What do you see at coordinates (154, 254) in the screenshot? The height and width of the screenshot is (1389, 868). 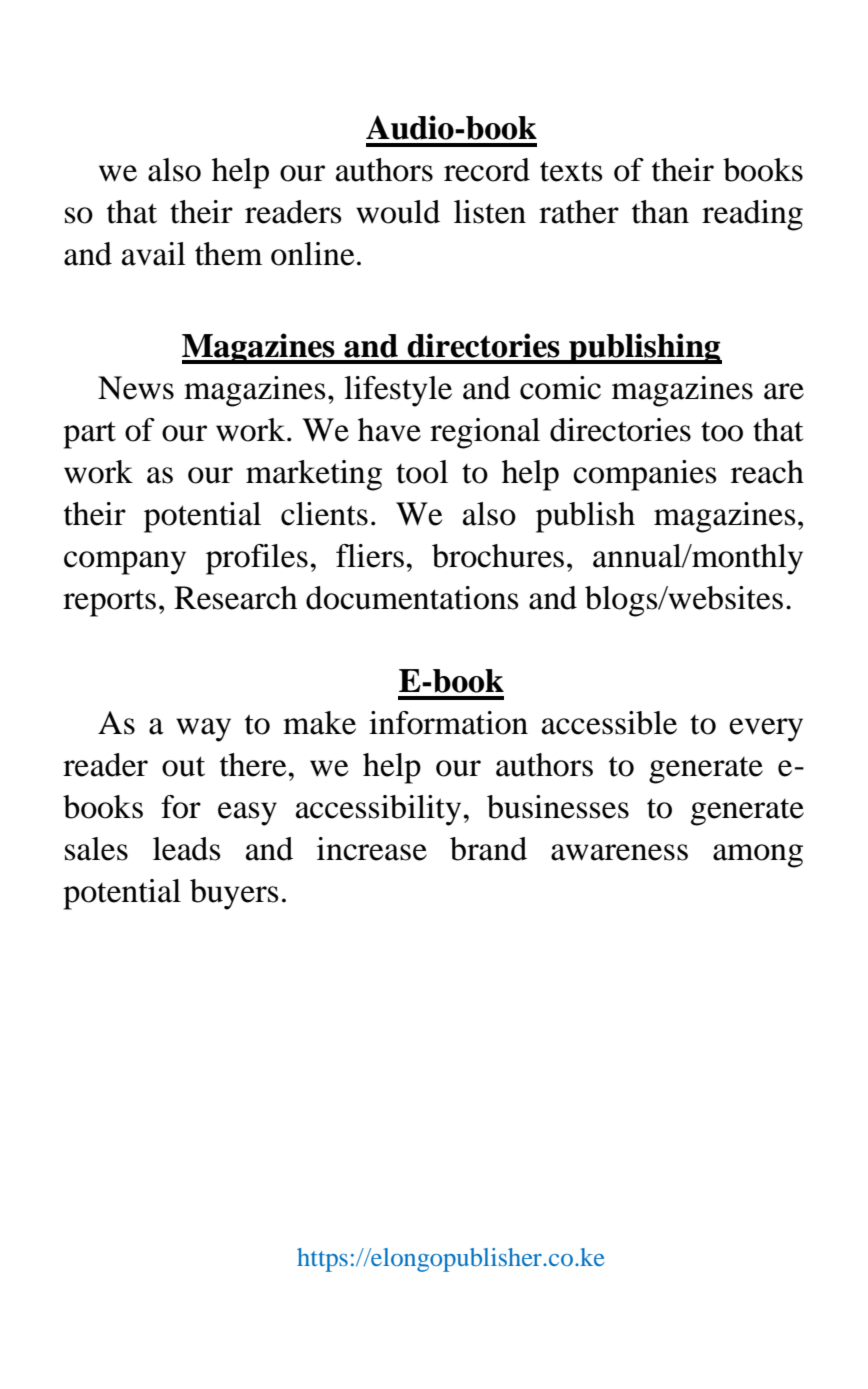 I see `avail` at bounding box center [154, 254].
